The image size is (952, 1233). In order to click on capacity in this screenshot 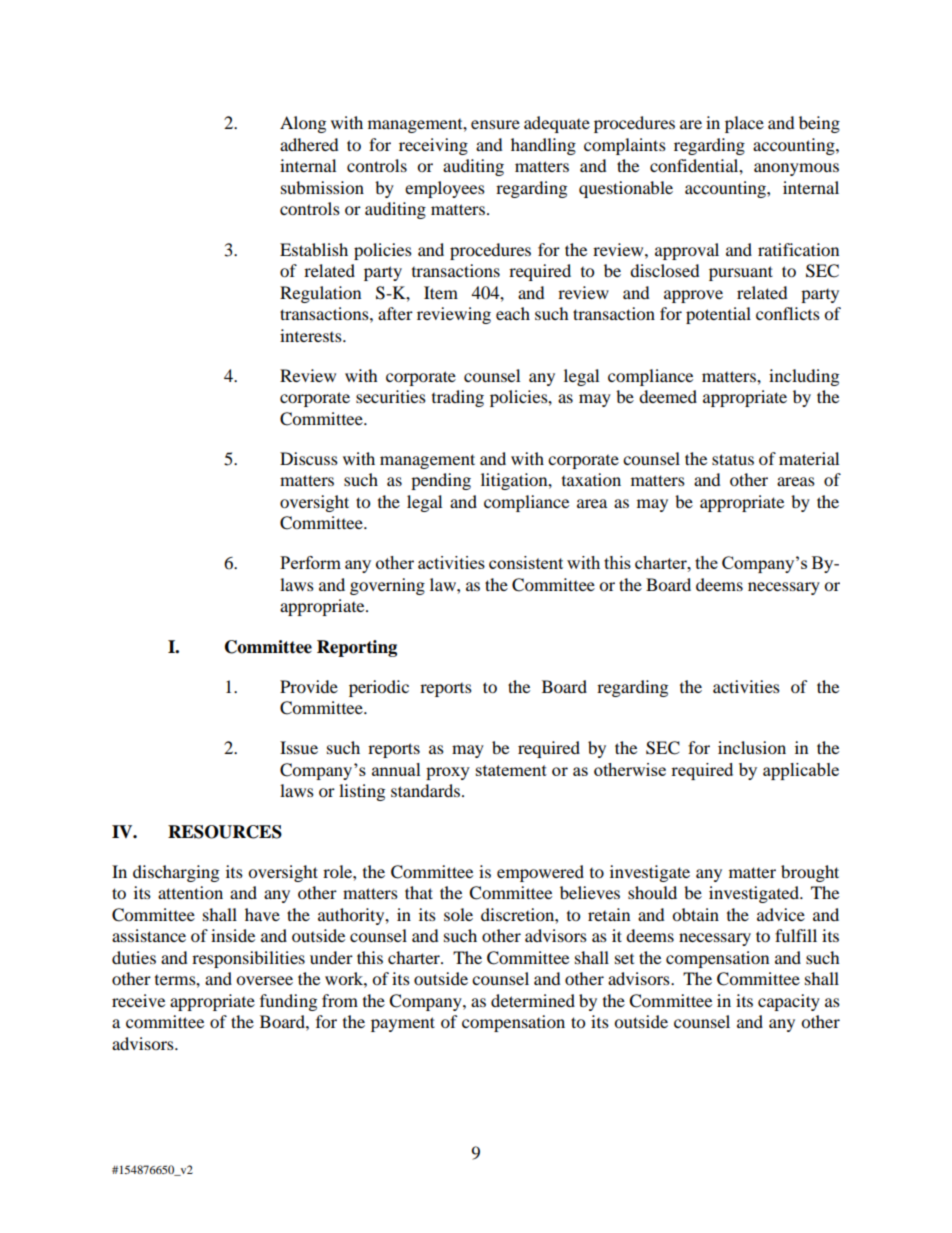, I will do `click(789, 1002)`.
